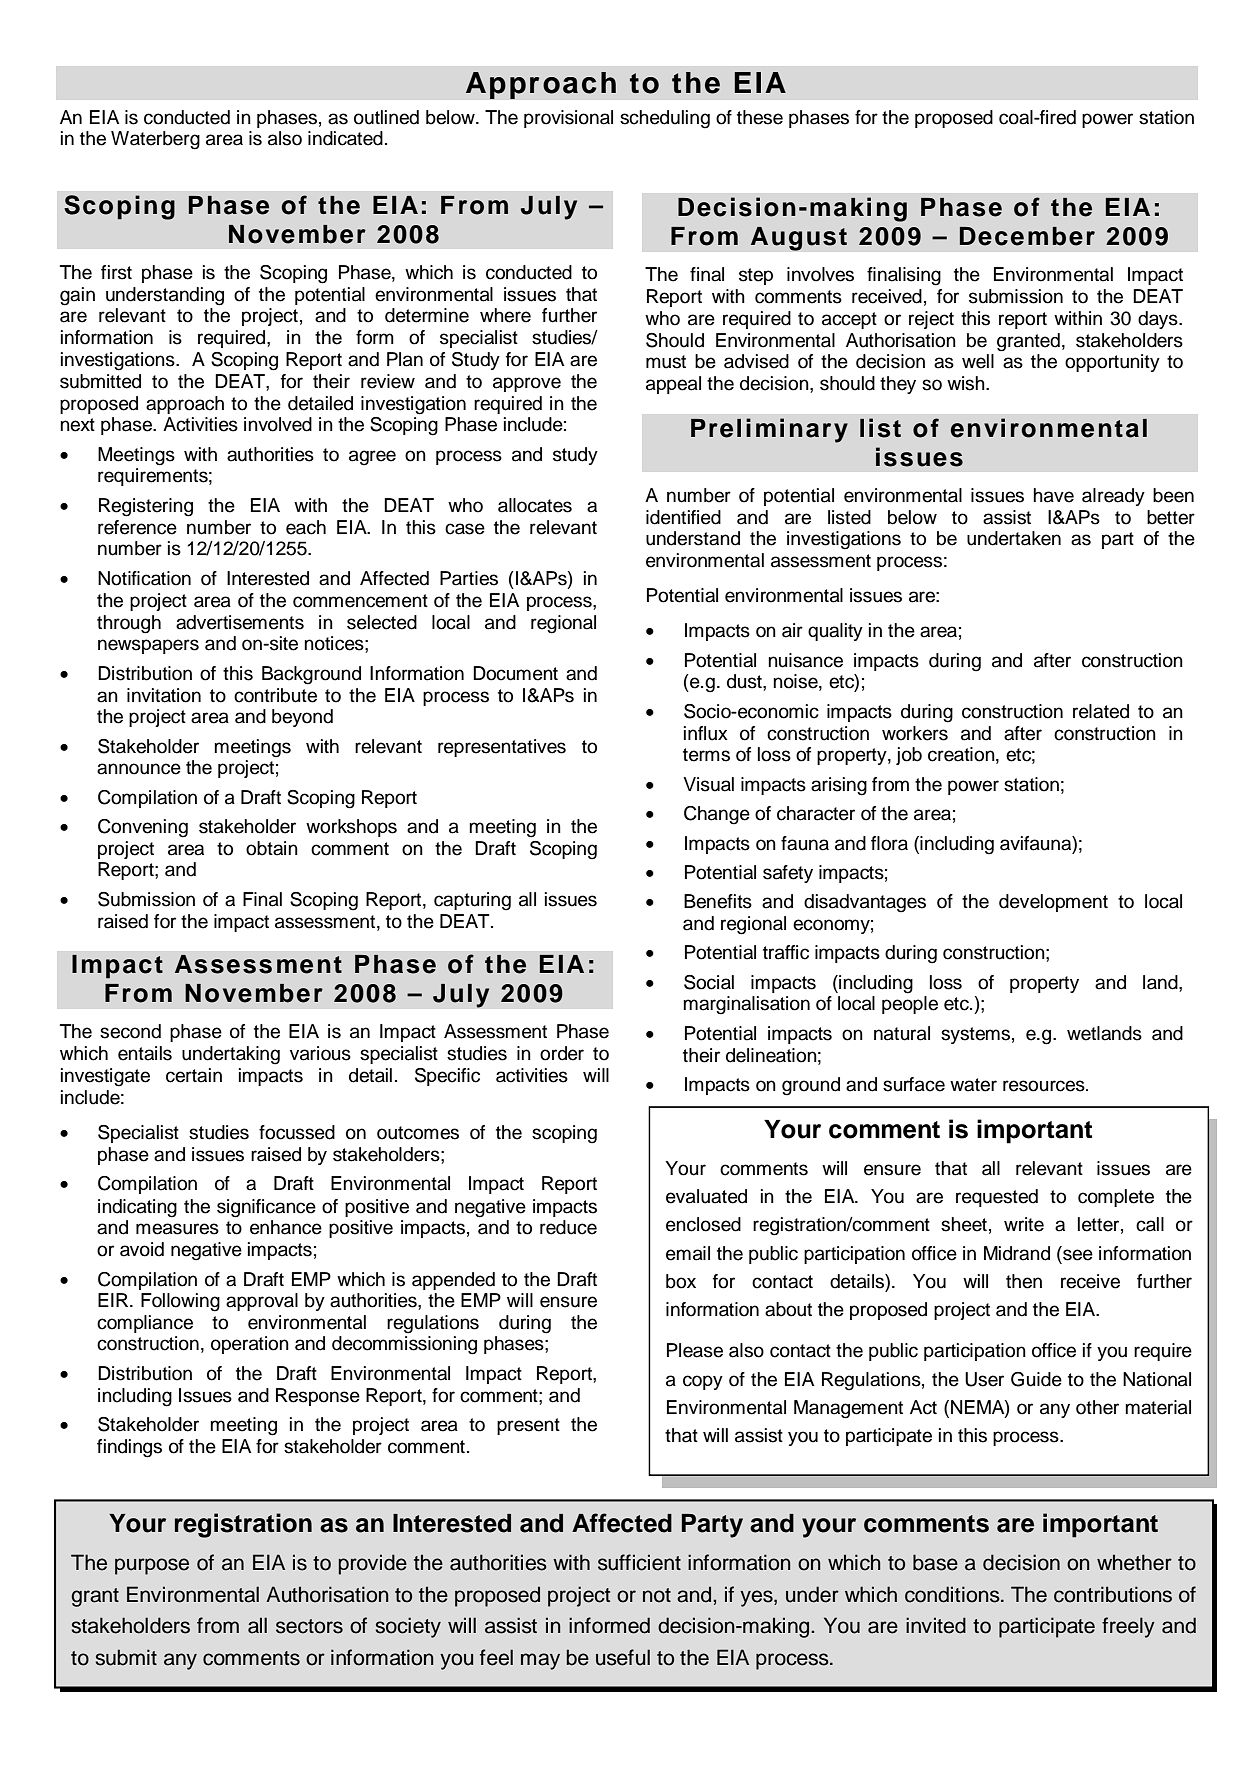 The image size is (1254, 1774). I want to click on reject, so click(931, 320).
